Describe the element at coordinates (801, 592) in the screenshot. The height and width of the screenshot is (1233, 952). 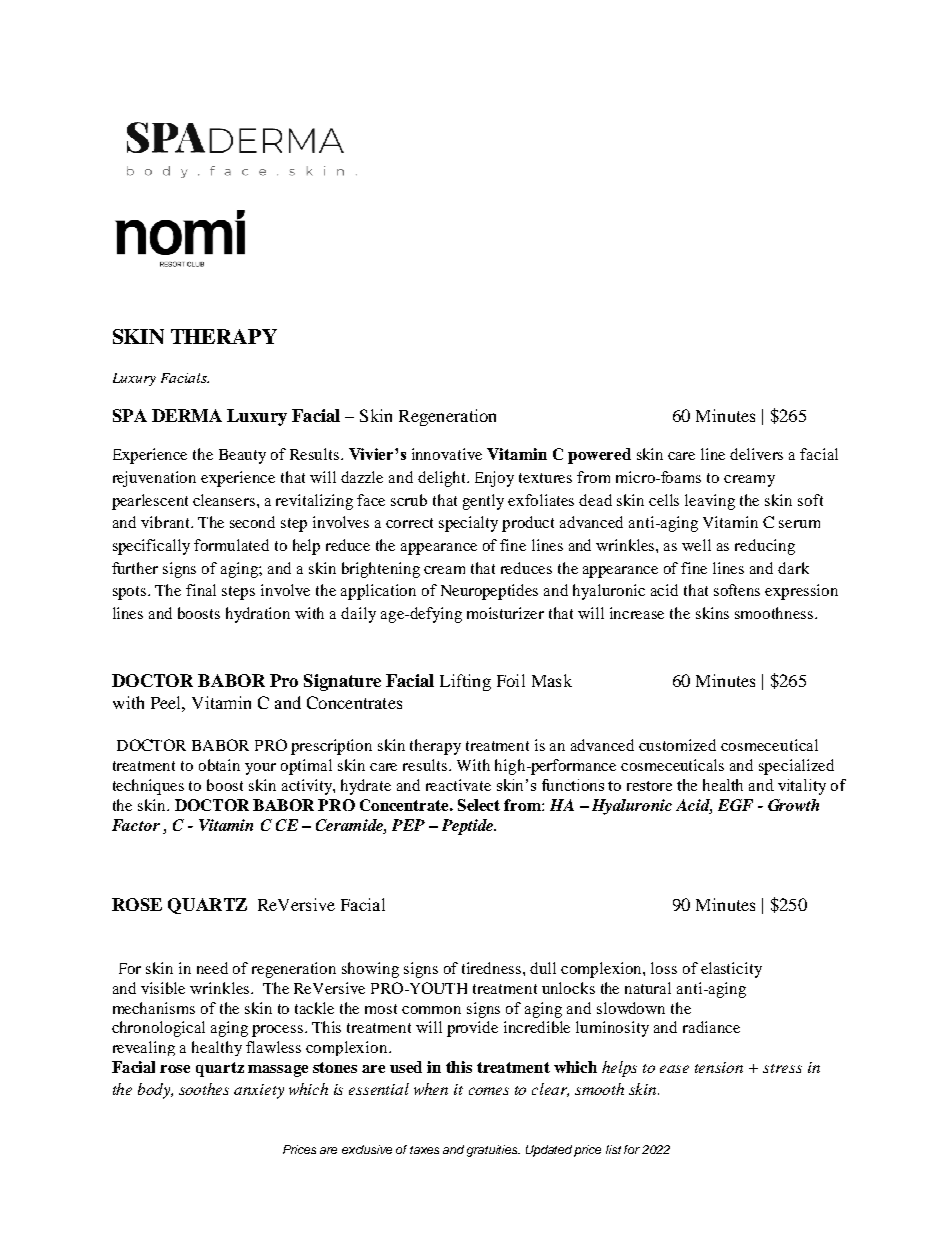
I see `expression` at that location.
